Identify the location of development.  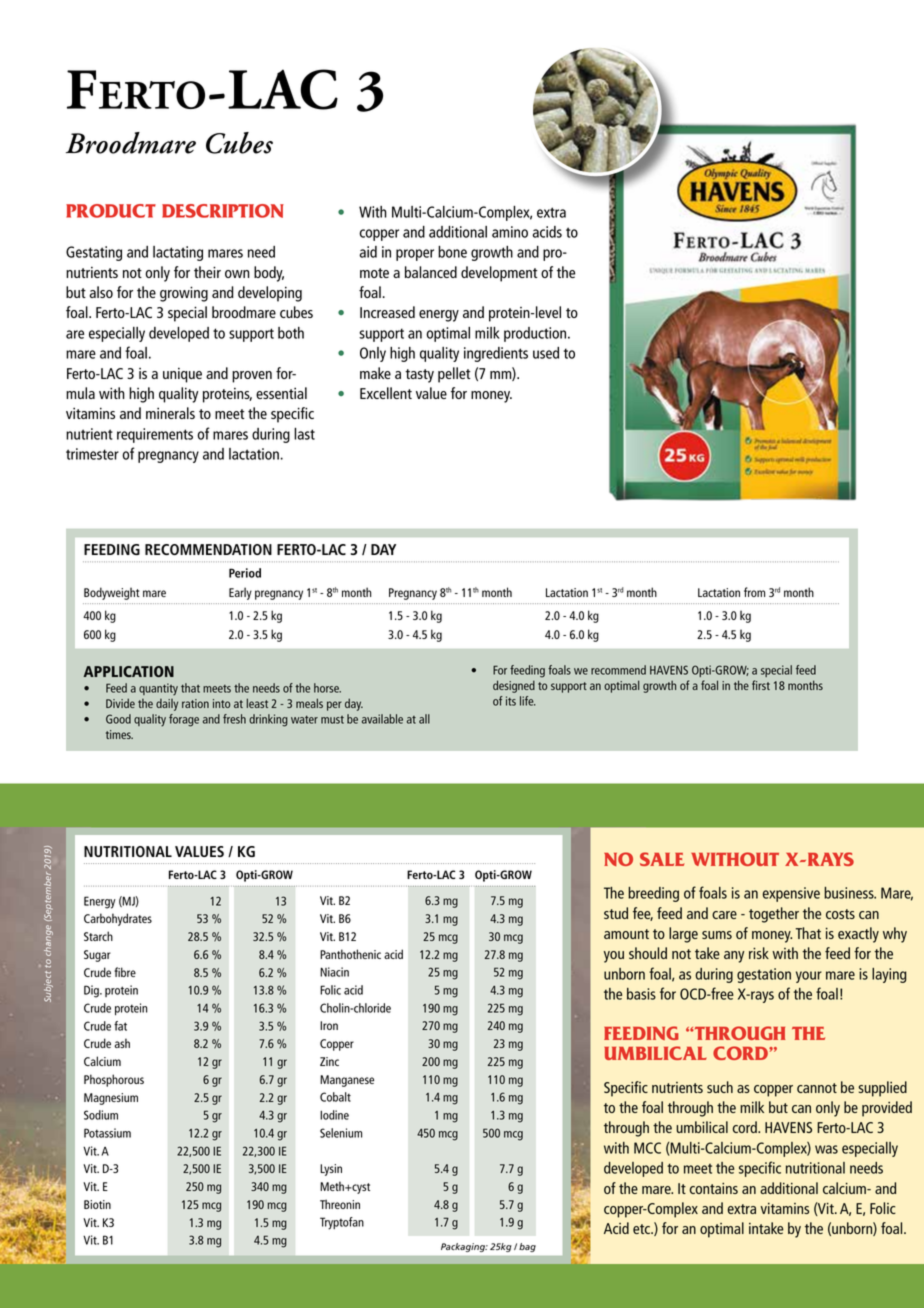
(499, 274).
